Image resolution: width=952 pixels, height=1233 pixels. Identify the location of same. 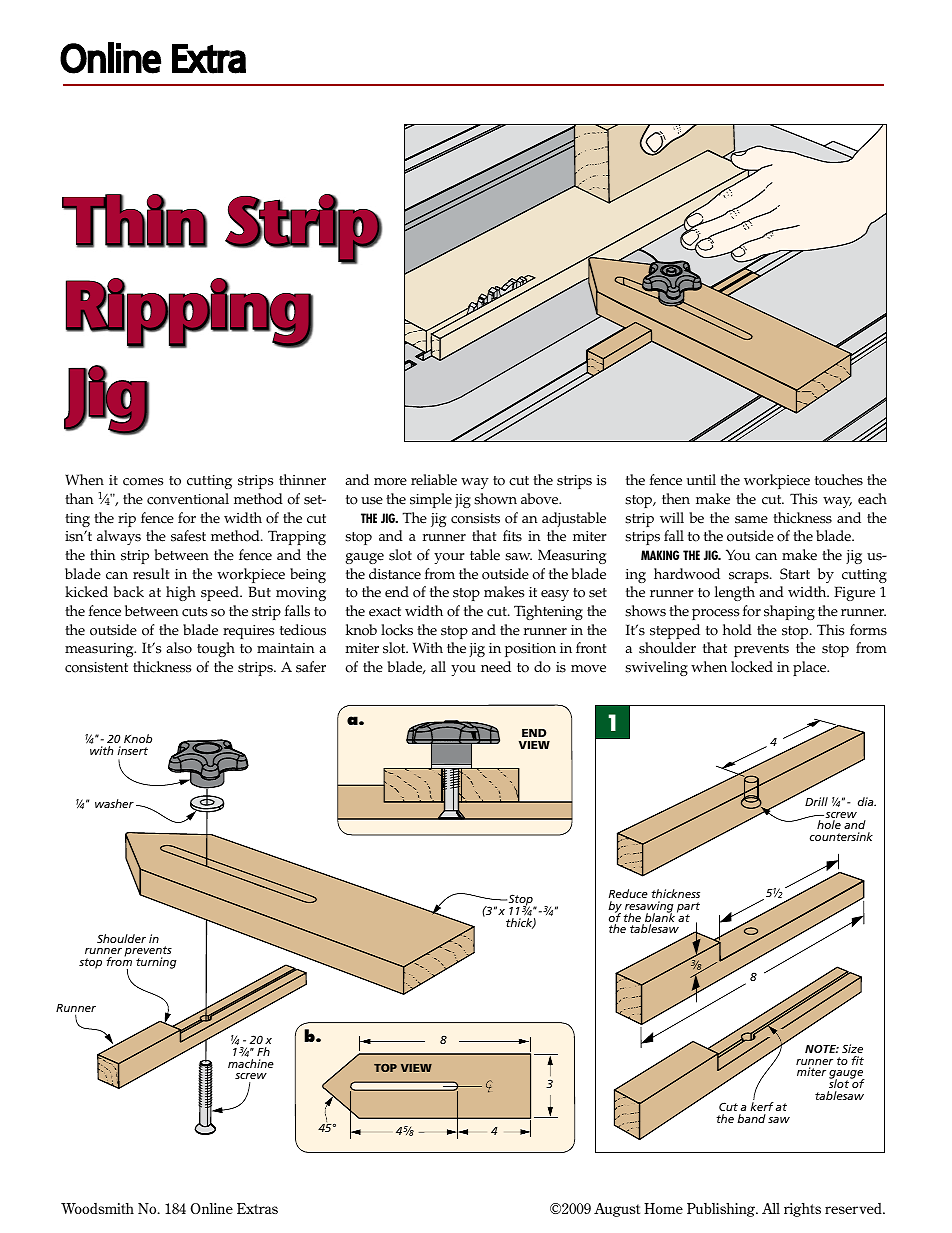
(751, 520).
